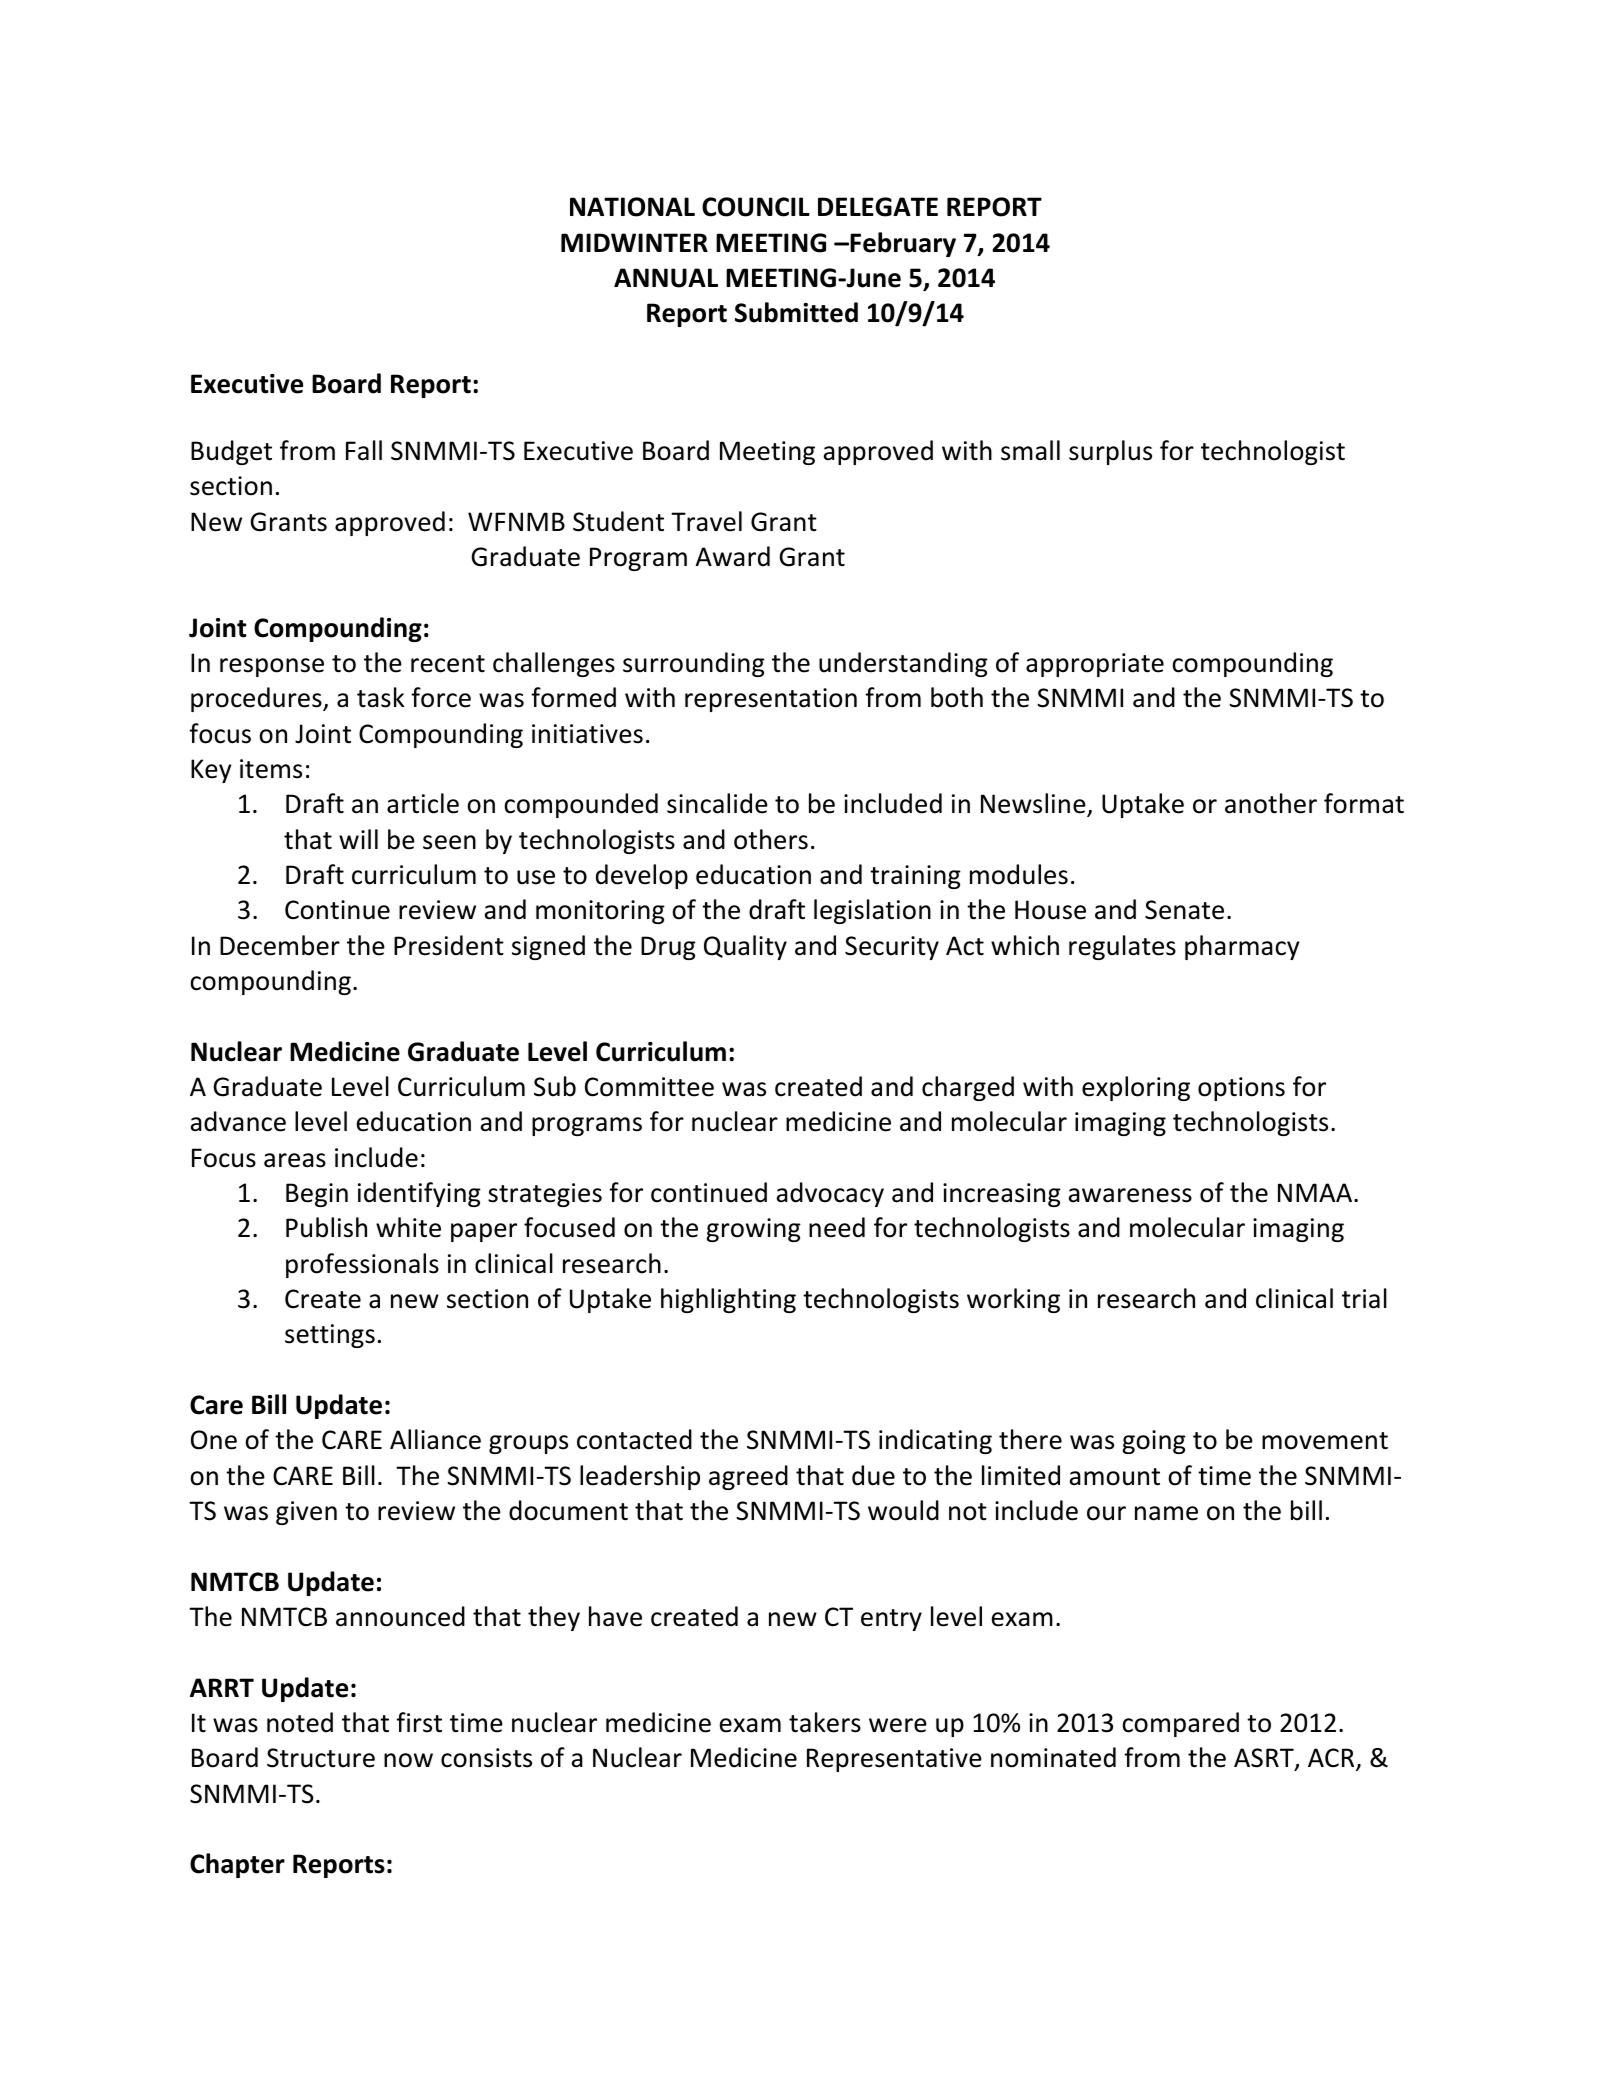 The image size is (1610, 2084). What do you see at coordinates (756, 207) in the image?
I see `COUNCIL` at bounding box center [756, 207].
